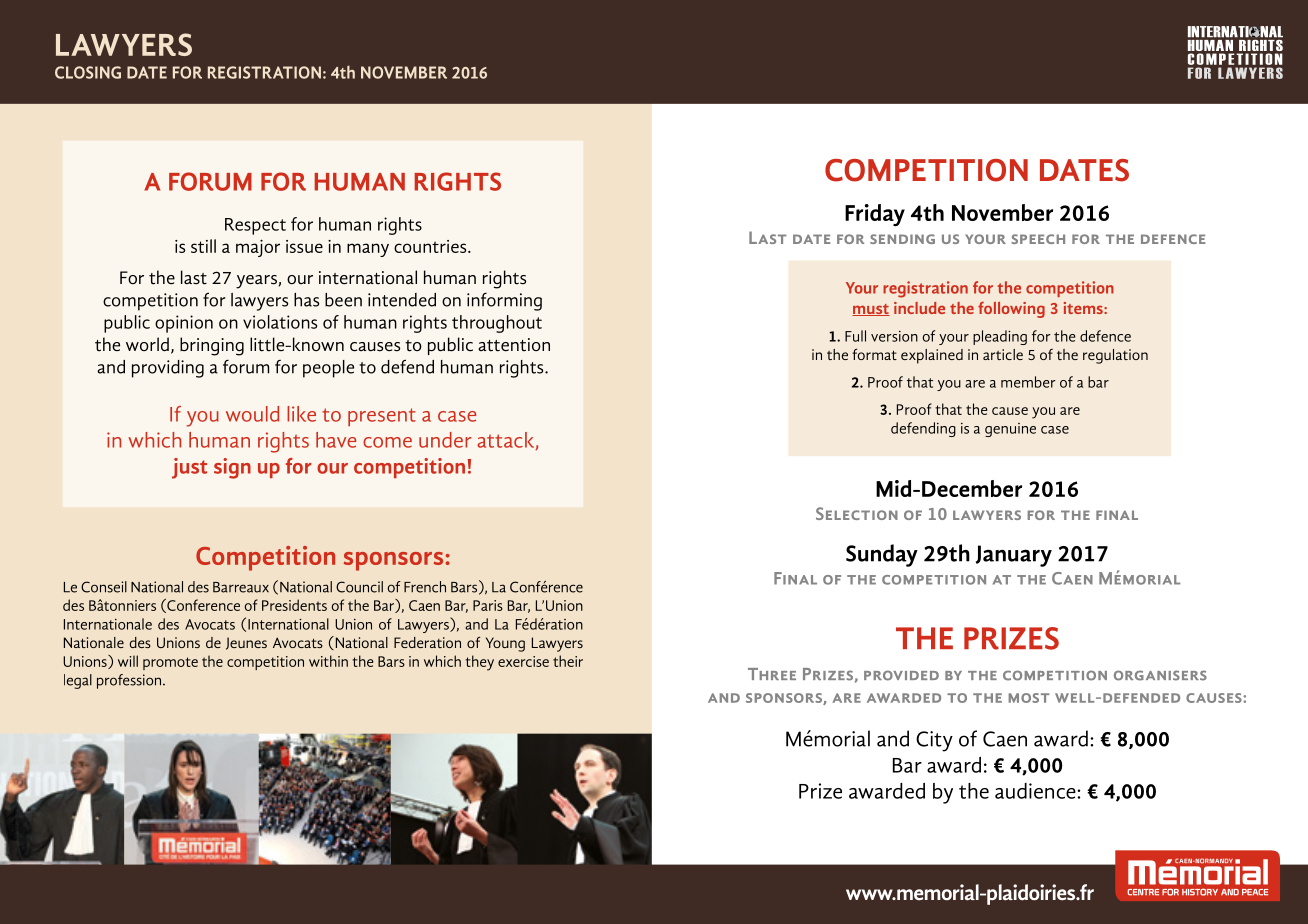 The height and width of the page is (924, 1308). Describe the element at coordinates (130, 681) in the page. I see `profession` at that location.
